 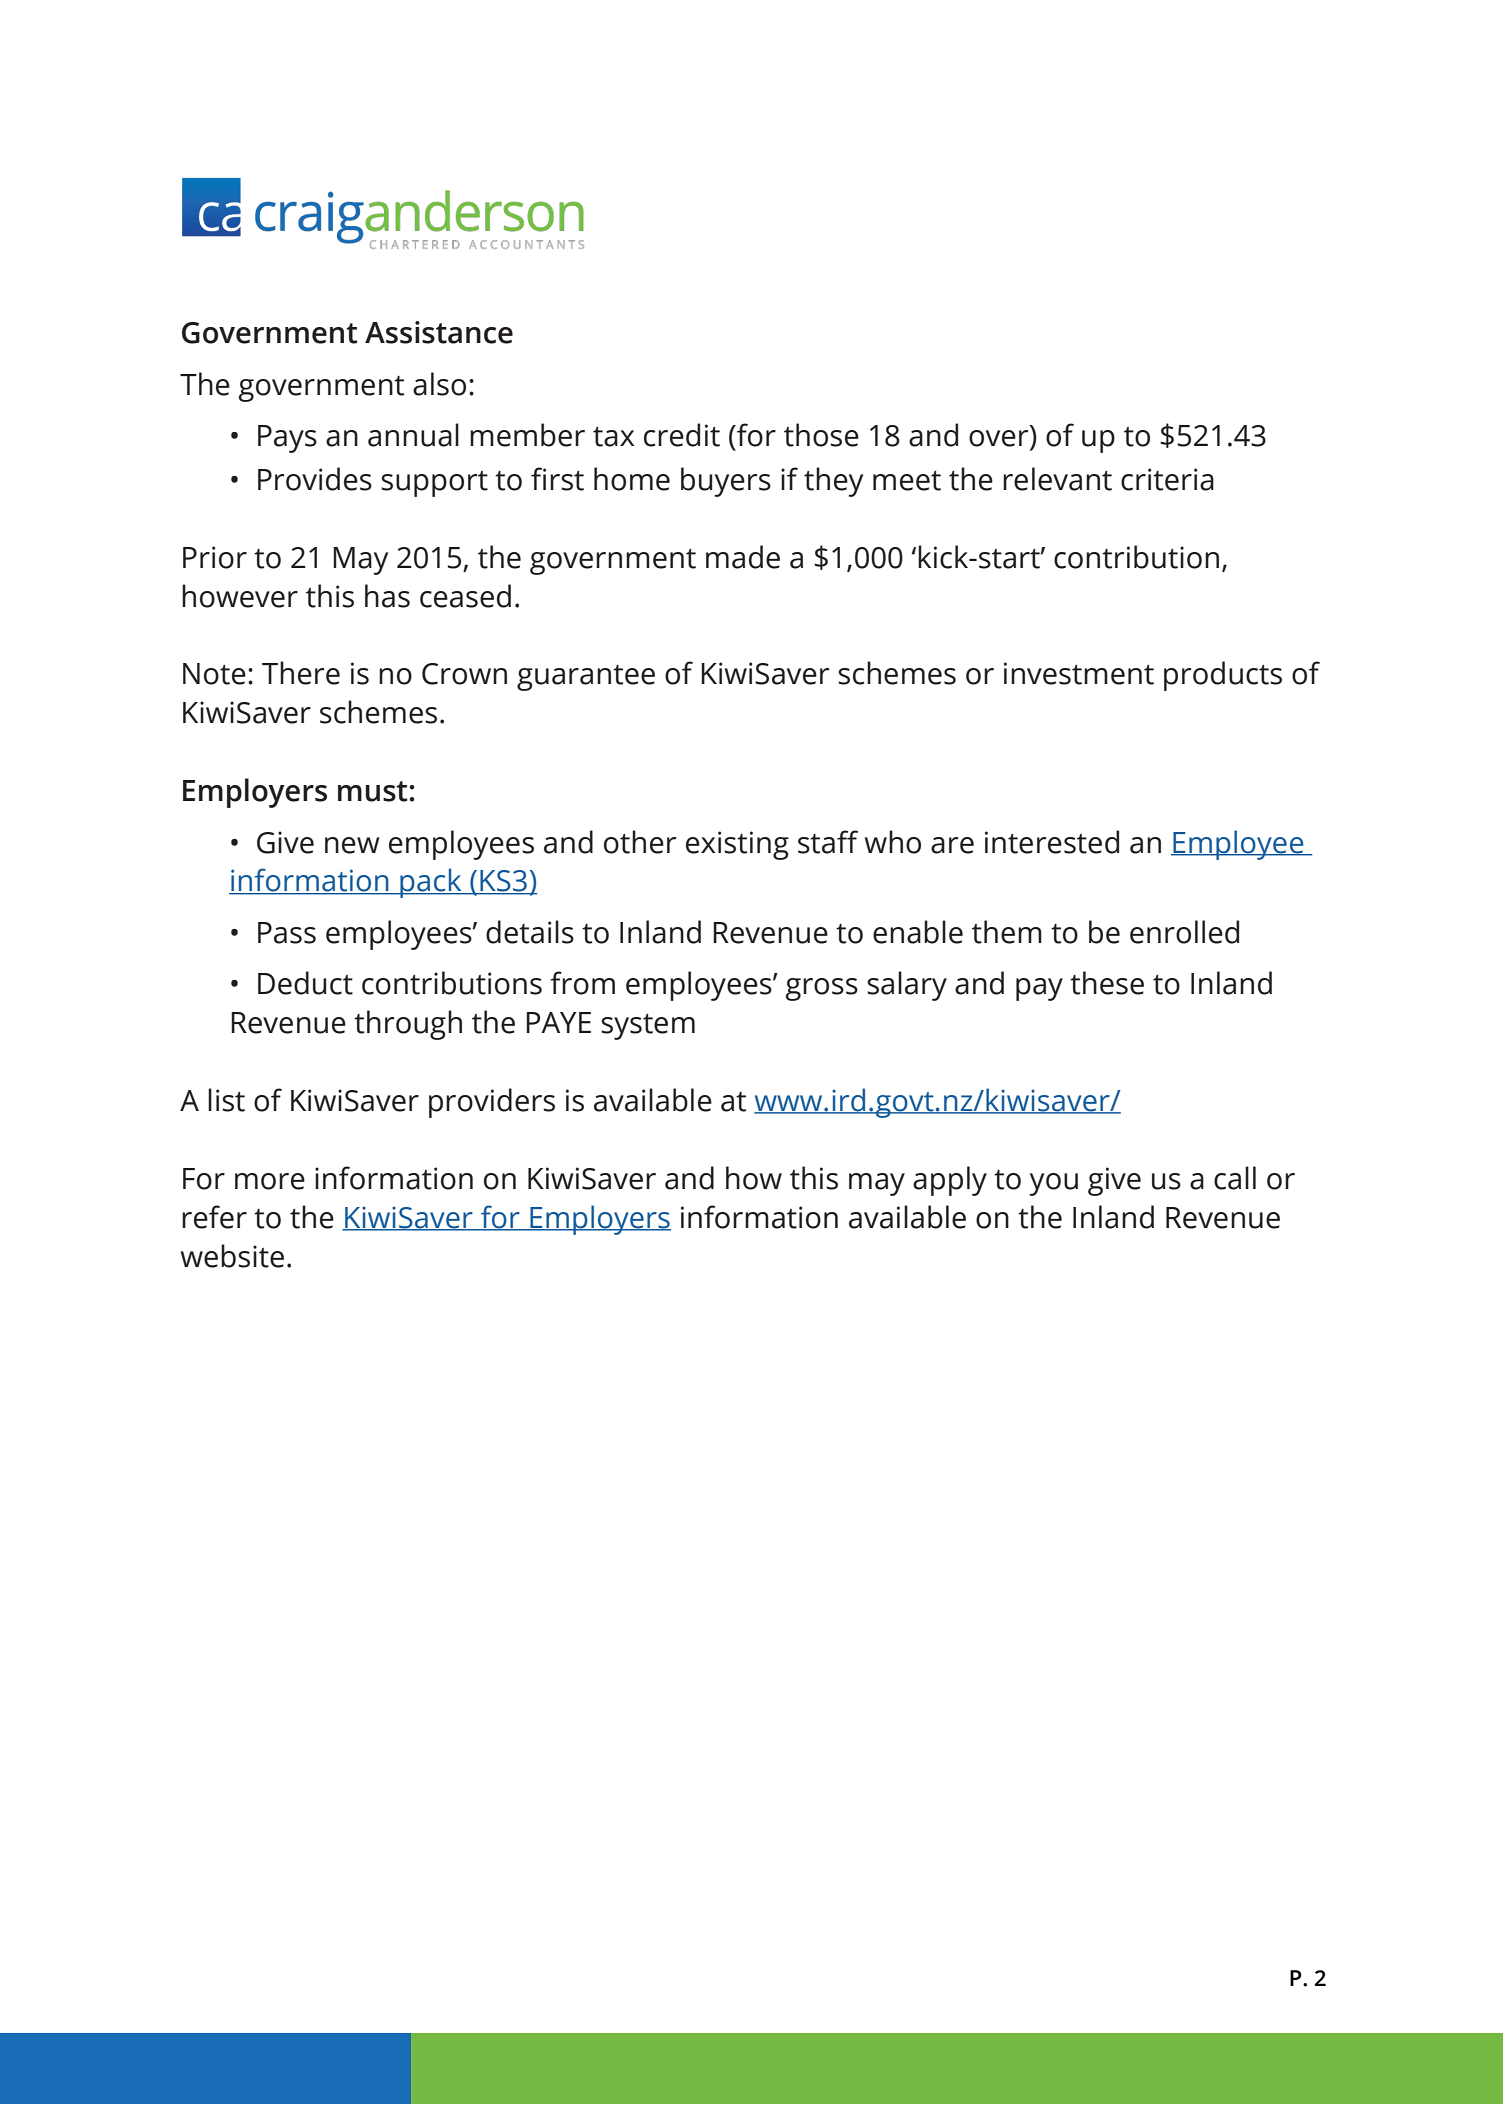 I want to click on also, so click(x=439, y=384).
